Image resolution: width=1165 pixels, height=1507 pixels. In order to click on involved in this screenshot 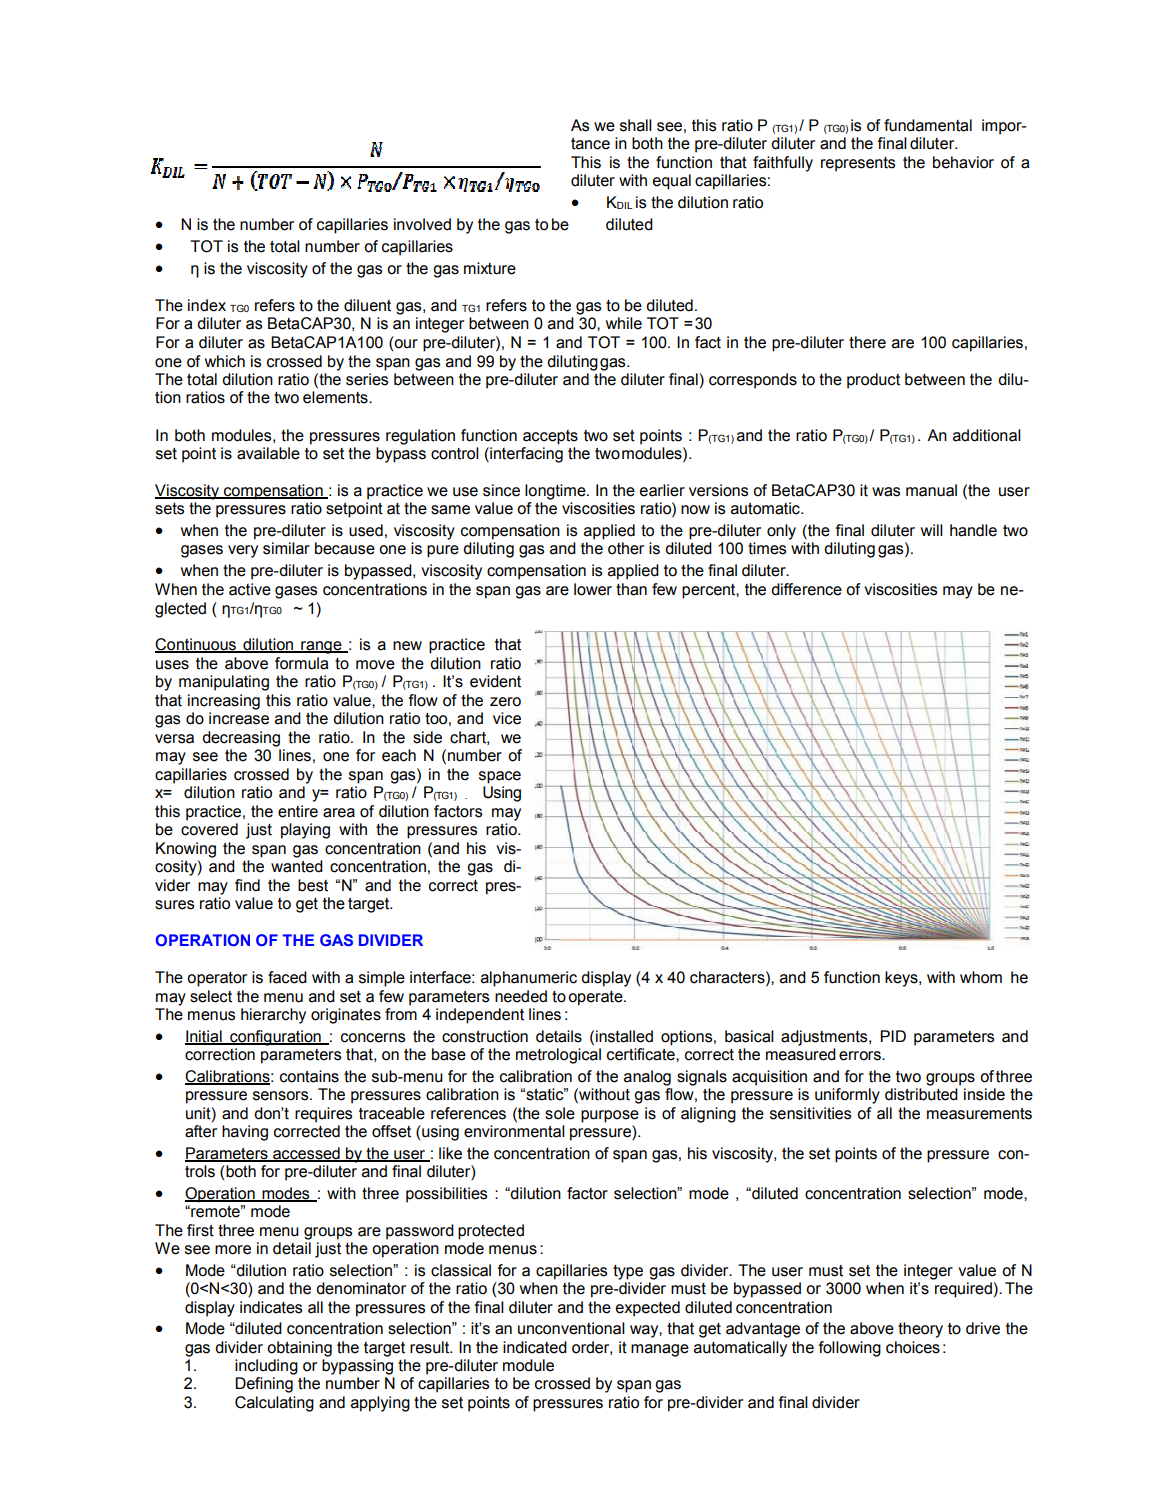, I will do `click(422, 224)`.
